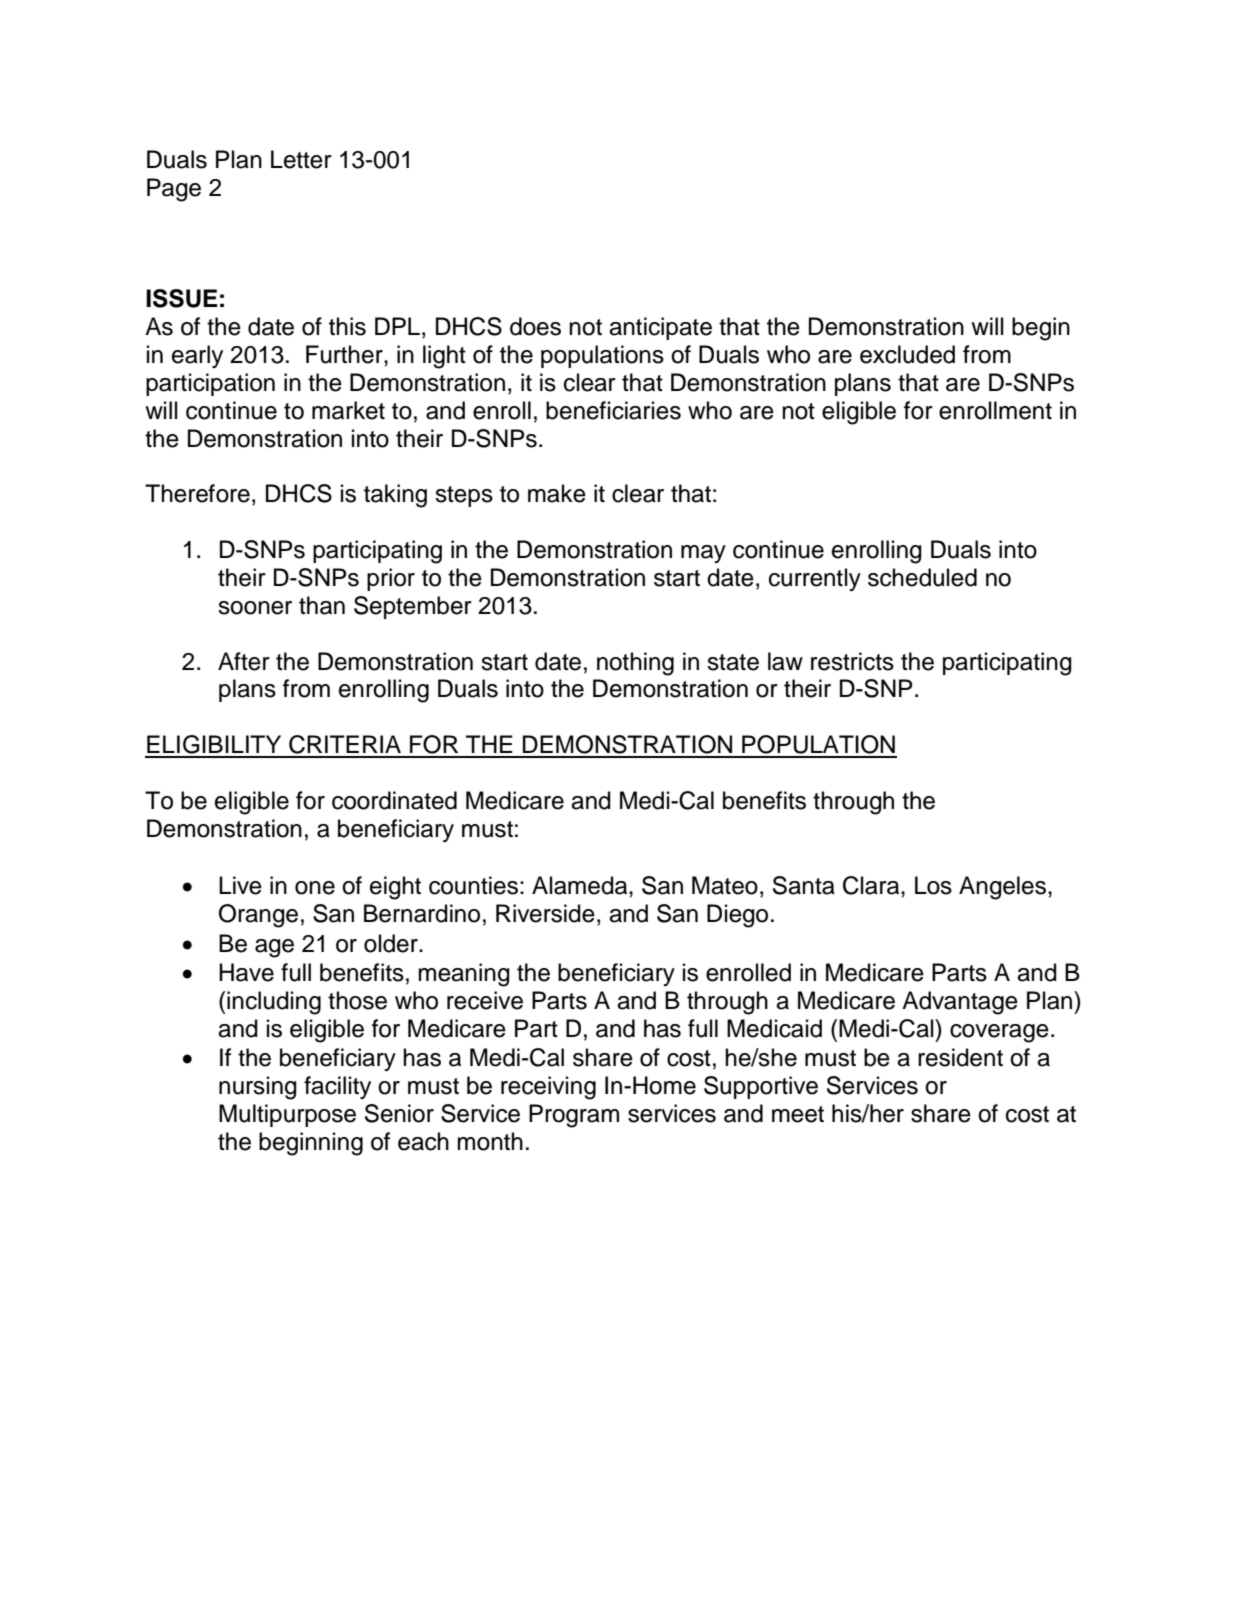 The height and width of the screenshot is (1600, 1236). Describe the element at coordinates (535, 326) in the screenshot. I see `does` at that location.
